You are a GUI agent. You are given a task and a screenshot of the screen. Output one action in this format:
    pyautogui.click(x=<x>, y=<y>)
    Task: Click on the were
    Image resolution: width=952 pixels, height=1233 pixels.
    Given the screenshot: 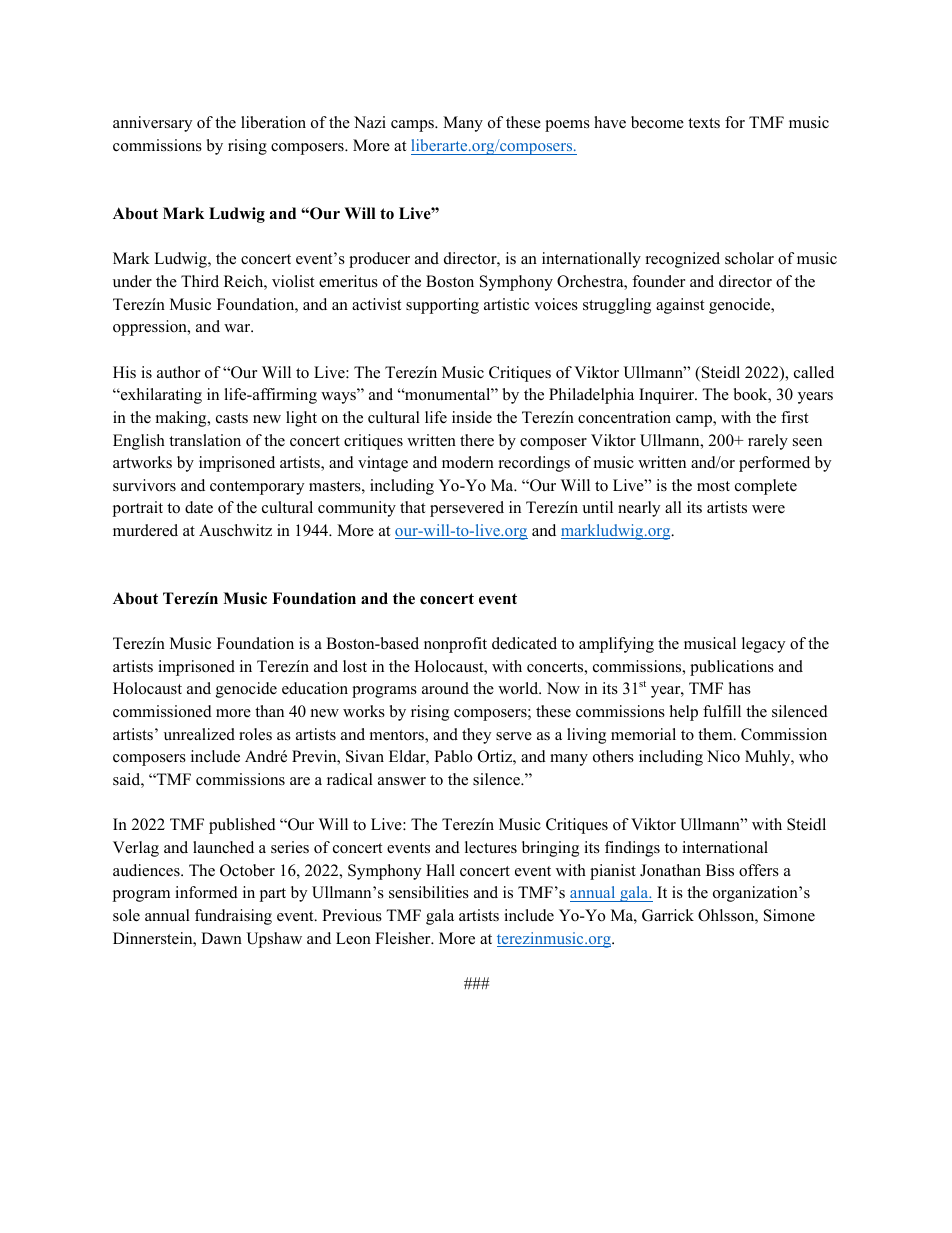 What is the action you would take?
    pyautogui.click(x=768, y=509)
